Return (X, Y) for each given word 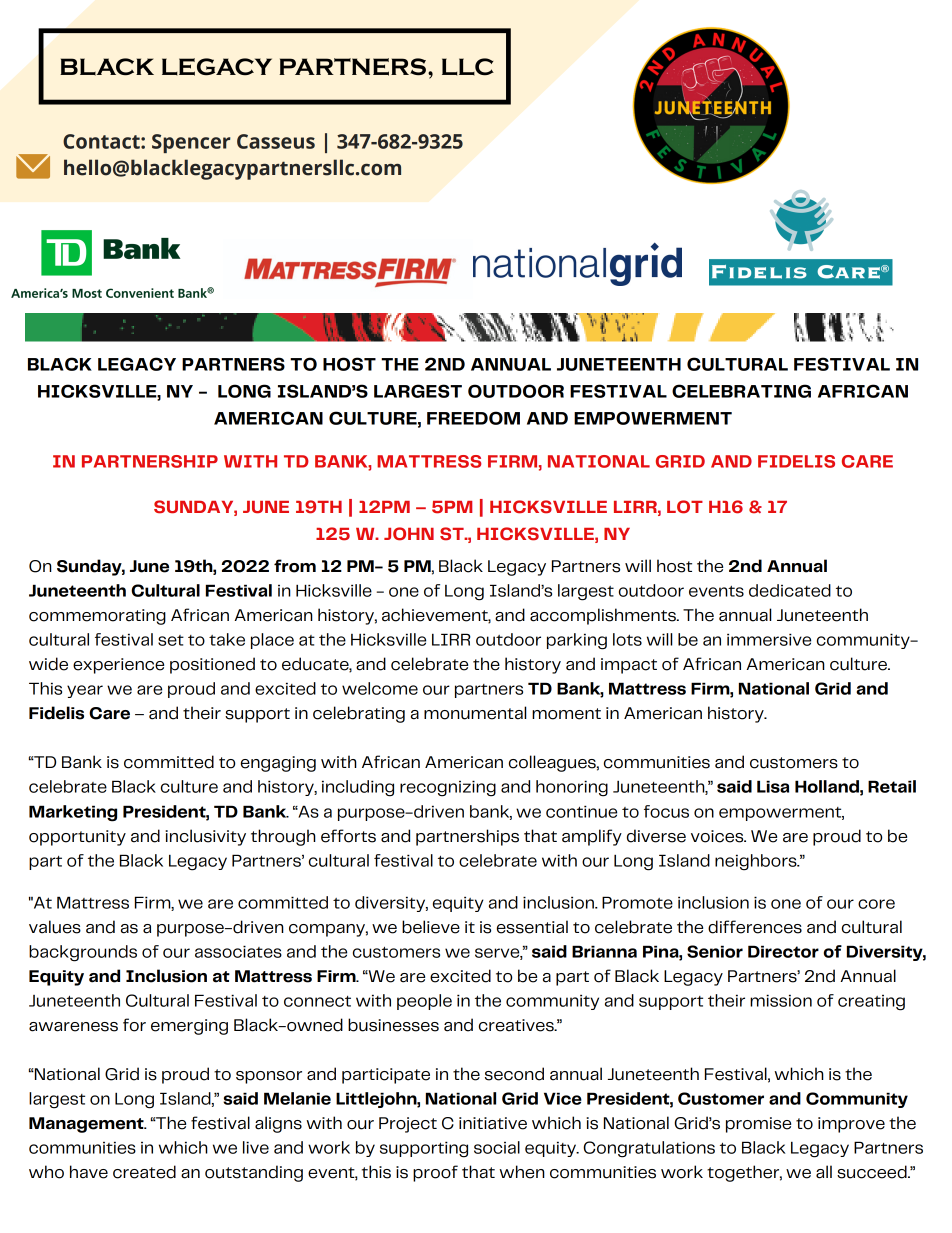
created (144, 1172)
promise (758, 1125)
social (497, 1147)
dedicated (790, 590)
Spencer (191, 143)
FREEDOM (473, 418)
